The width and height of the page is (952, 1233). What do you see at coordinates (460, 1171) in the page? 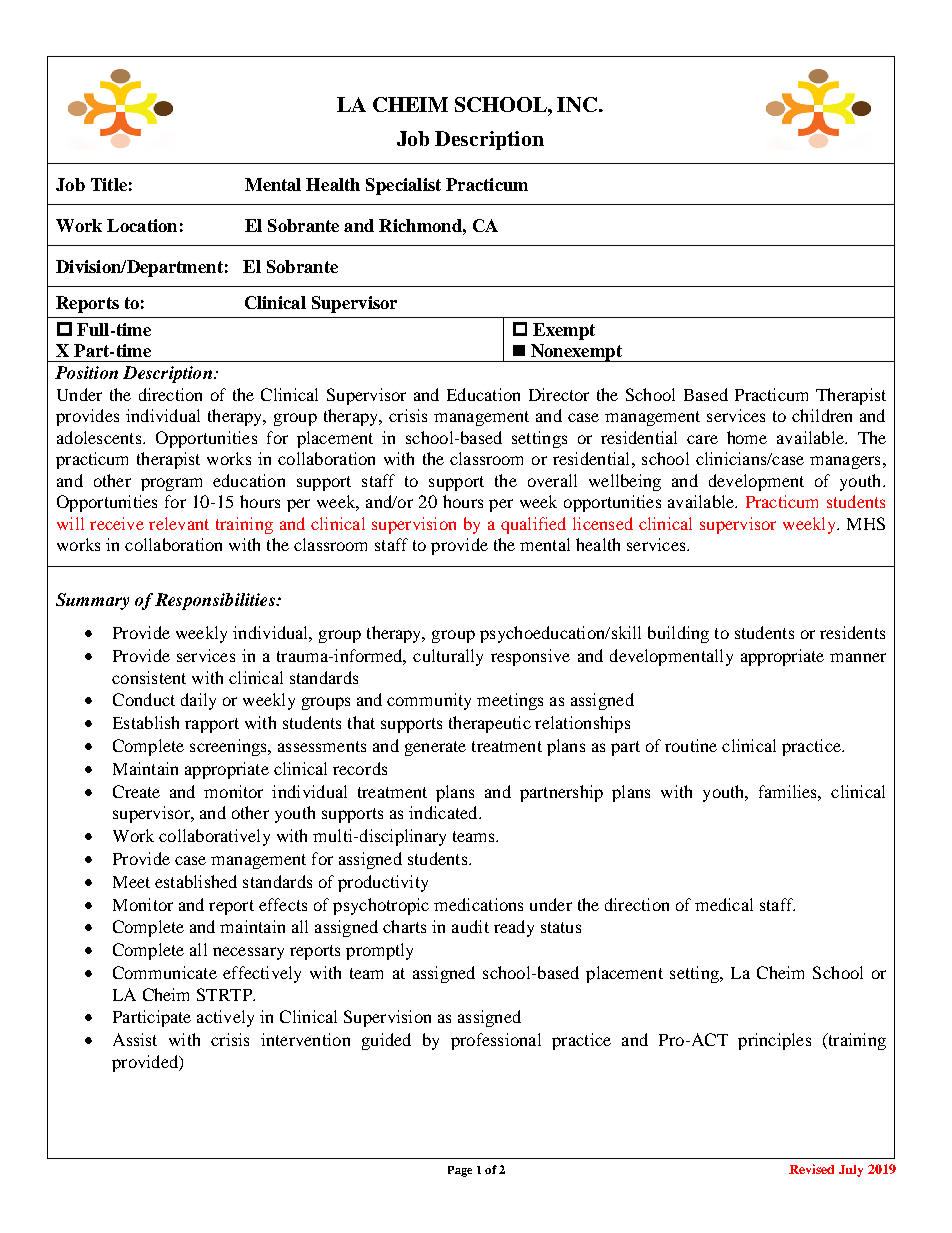
I see `Page` at bounding box center [460, 1171].
